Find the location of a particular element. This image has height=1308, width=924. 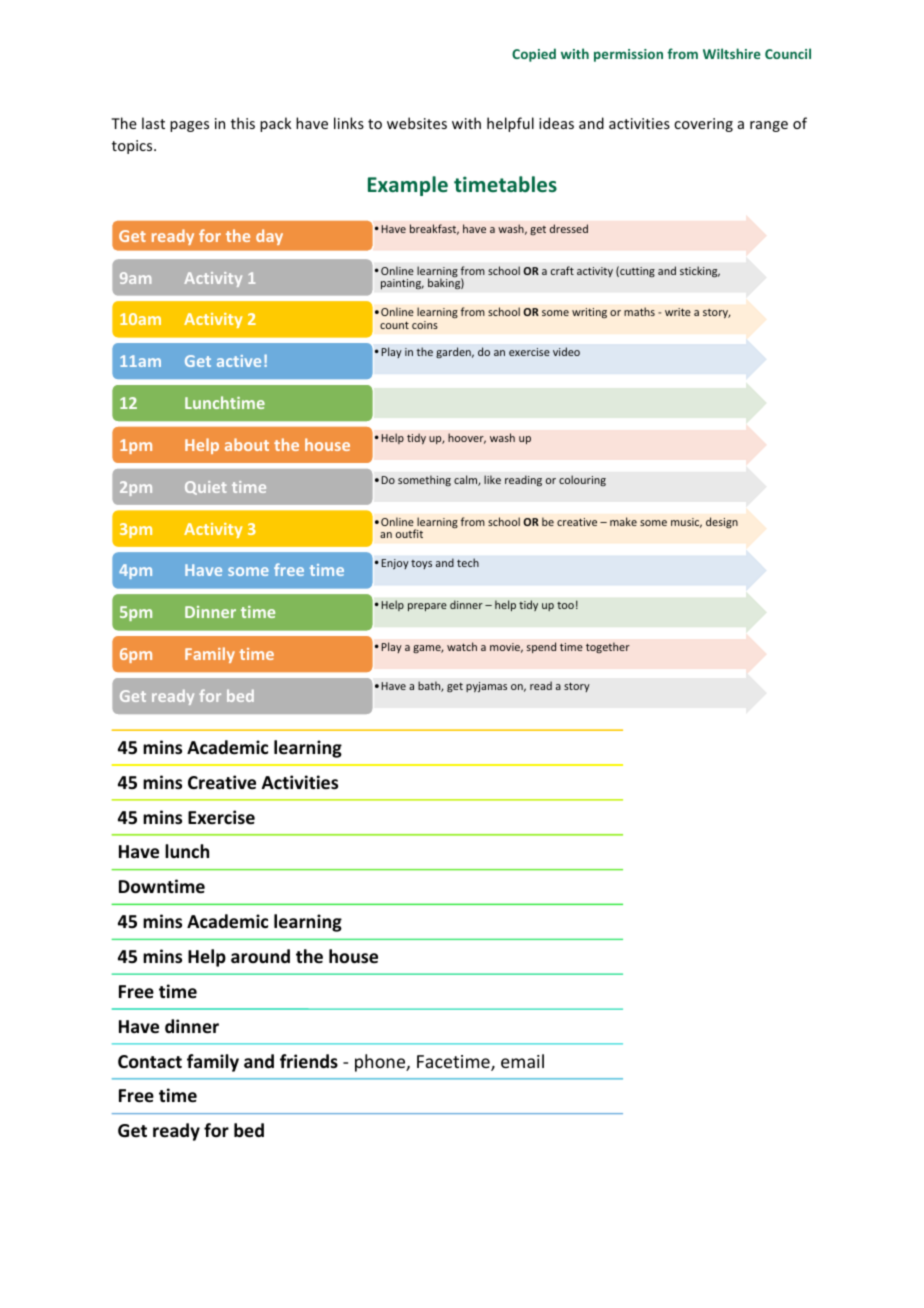

write is located at coordinates (678, 312).
